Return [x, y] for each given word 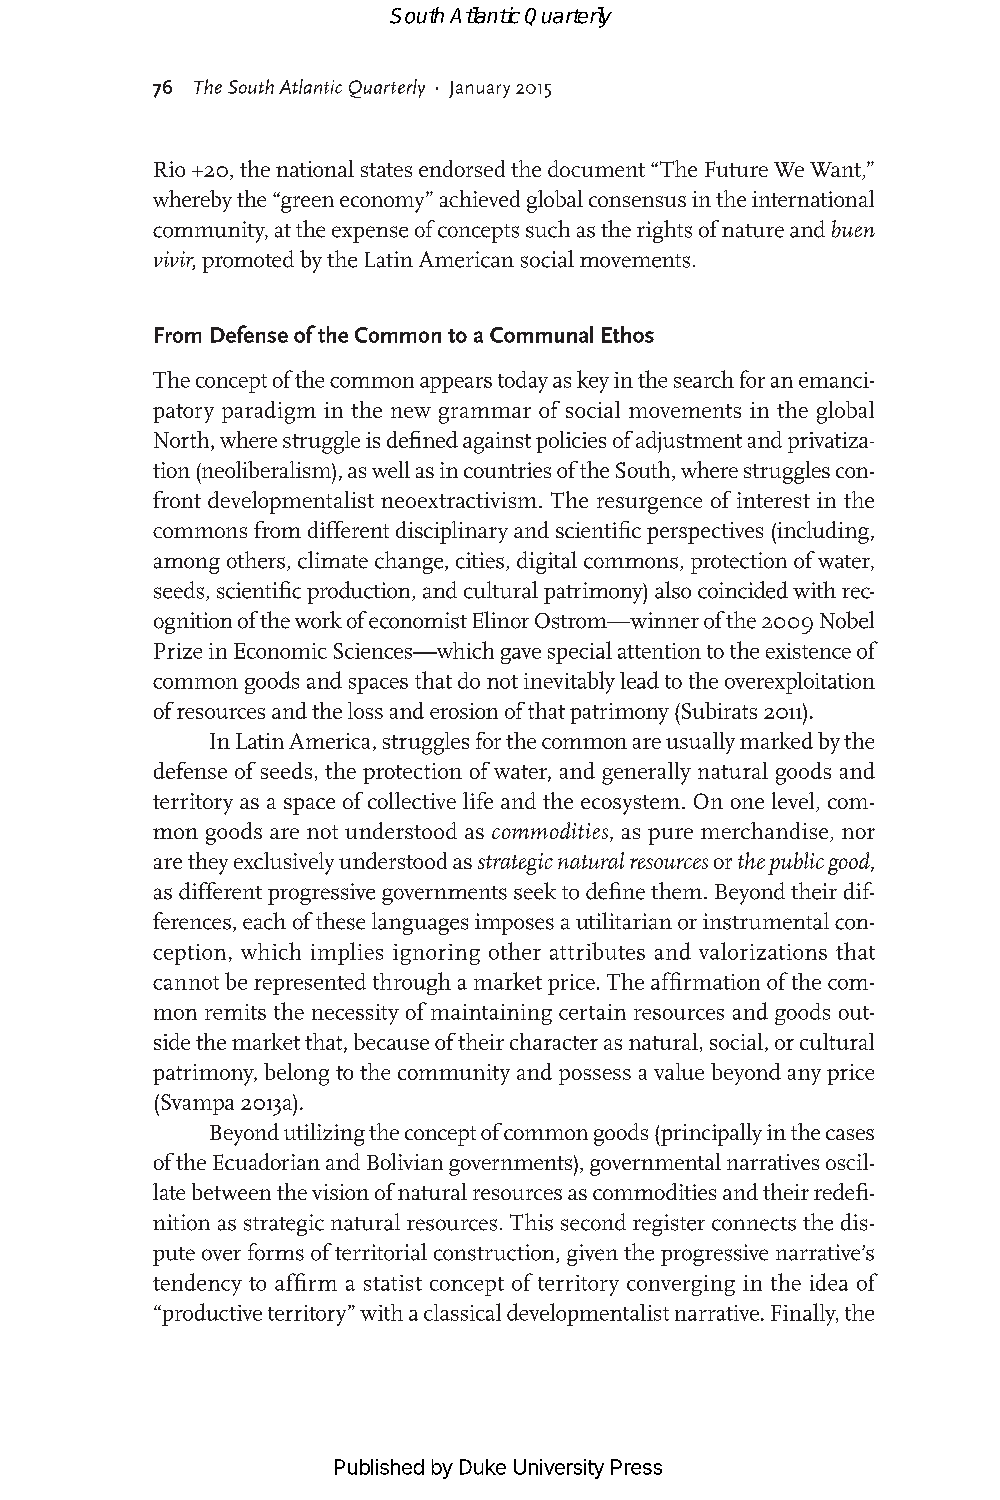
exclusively [284, 863]
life [478, 800]
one [747, 803]
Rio [169, 169]
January [479, 89]
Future [736, 169]
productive [211, 1314]
